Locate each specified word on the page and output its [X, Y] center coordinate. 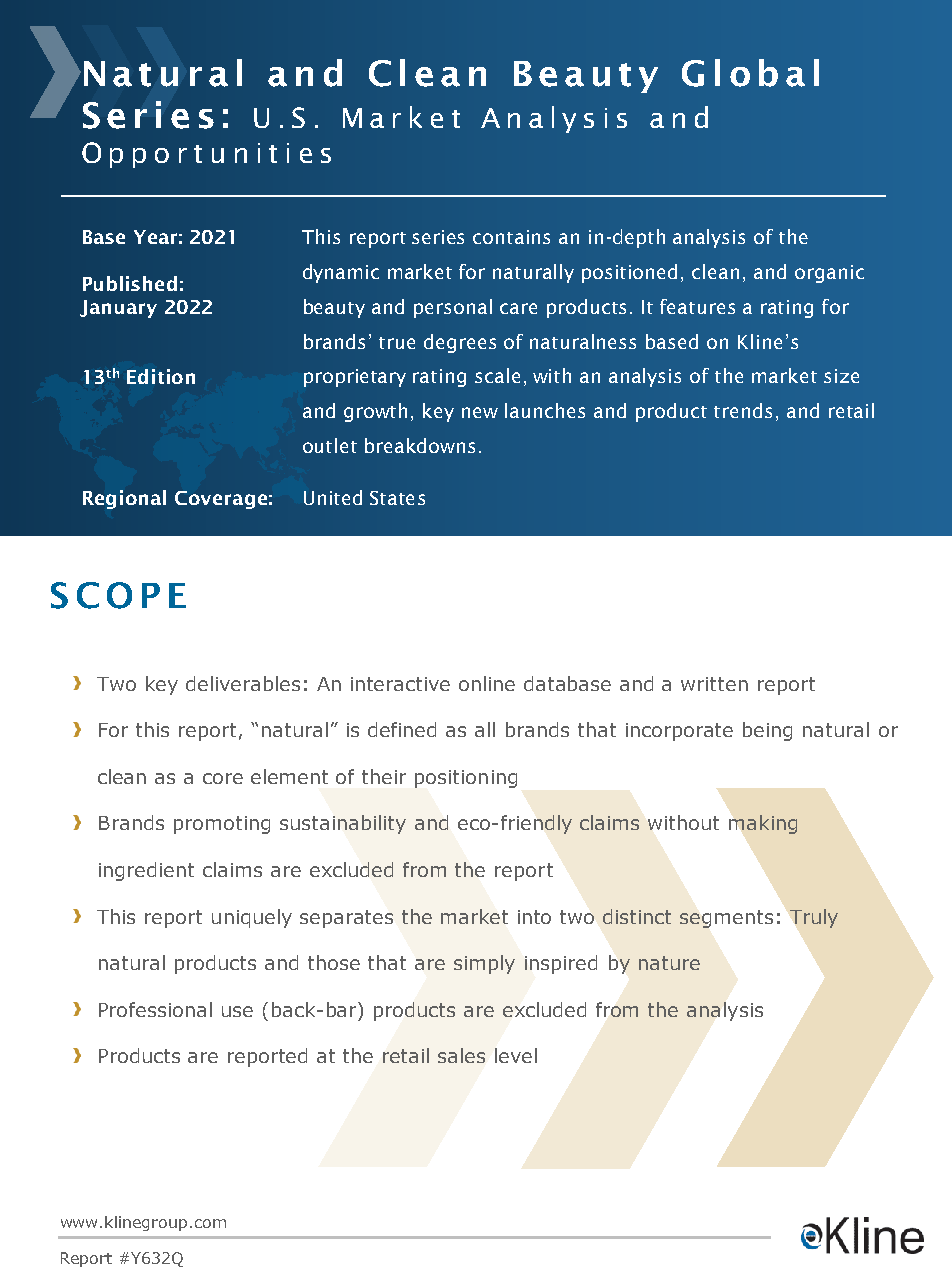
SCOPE [118, 595]
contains [511, 237]
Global [750, 73]
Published [130, 283]
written [714, 684]
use [237, 1011]
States [397, 498]
